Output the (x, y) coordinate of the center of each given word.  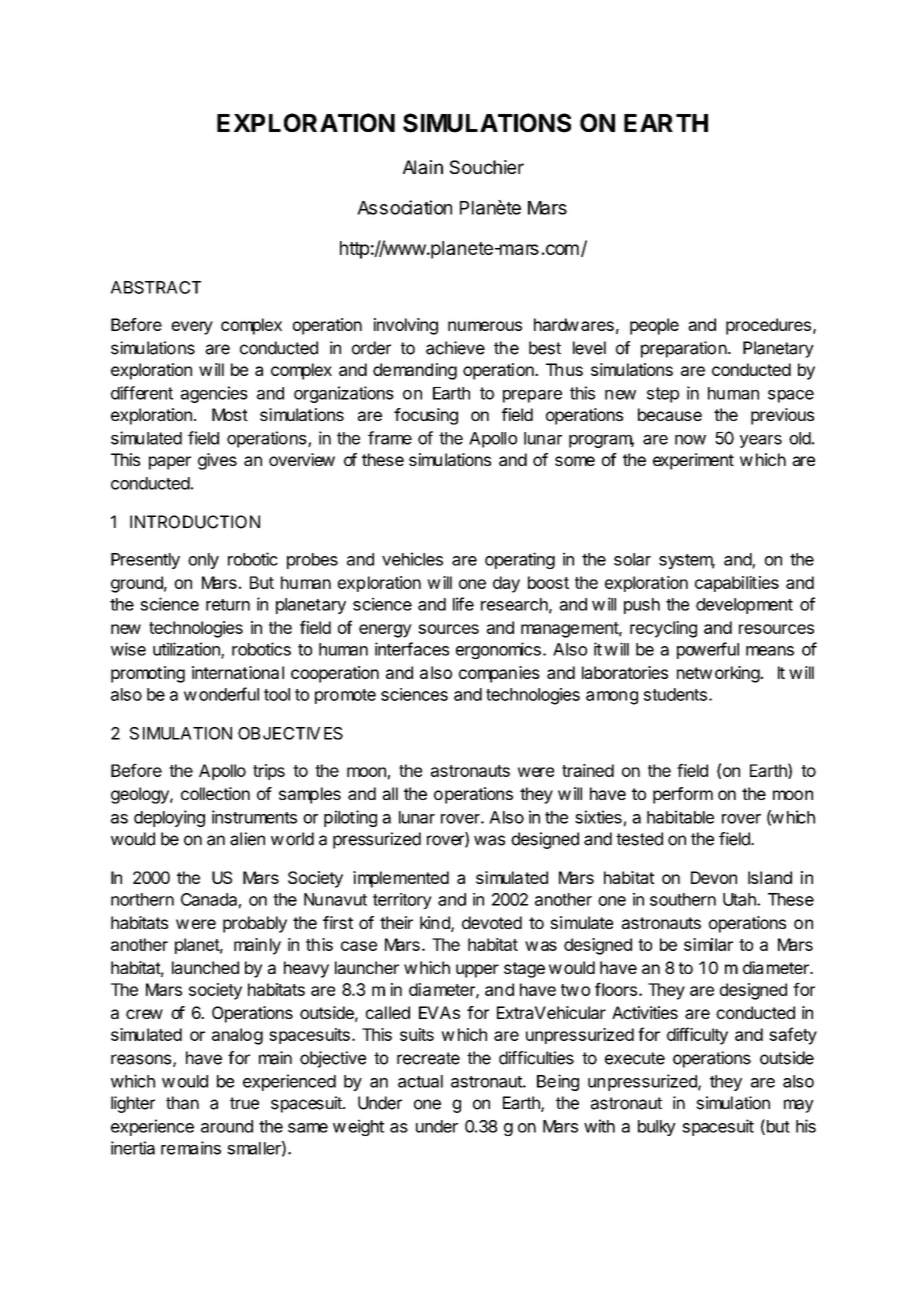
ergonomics (498, 650)
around (227, 1126)
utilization (187, 650)
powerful (708, 650)
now (690, 440)
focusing (426, 416)
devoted (492, 922)
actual (420, 1081)
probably (255, 924)
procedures (768, 326)
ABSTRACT (156, 287)
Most (230, 414)
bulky (657, 1128)
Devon (714, 877)
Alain (423, 167)
